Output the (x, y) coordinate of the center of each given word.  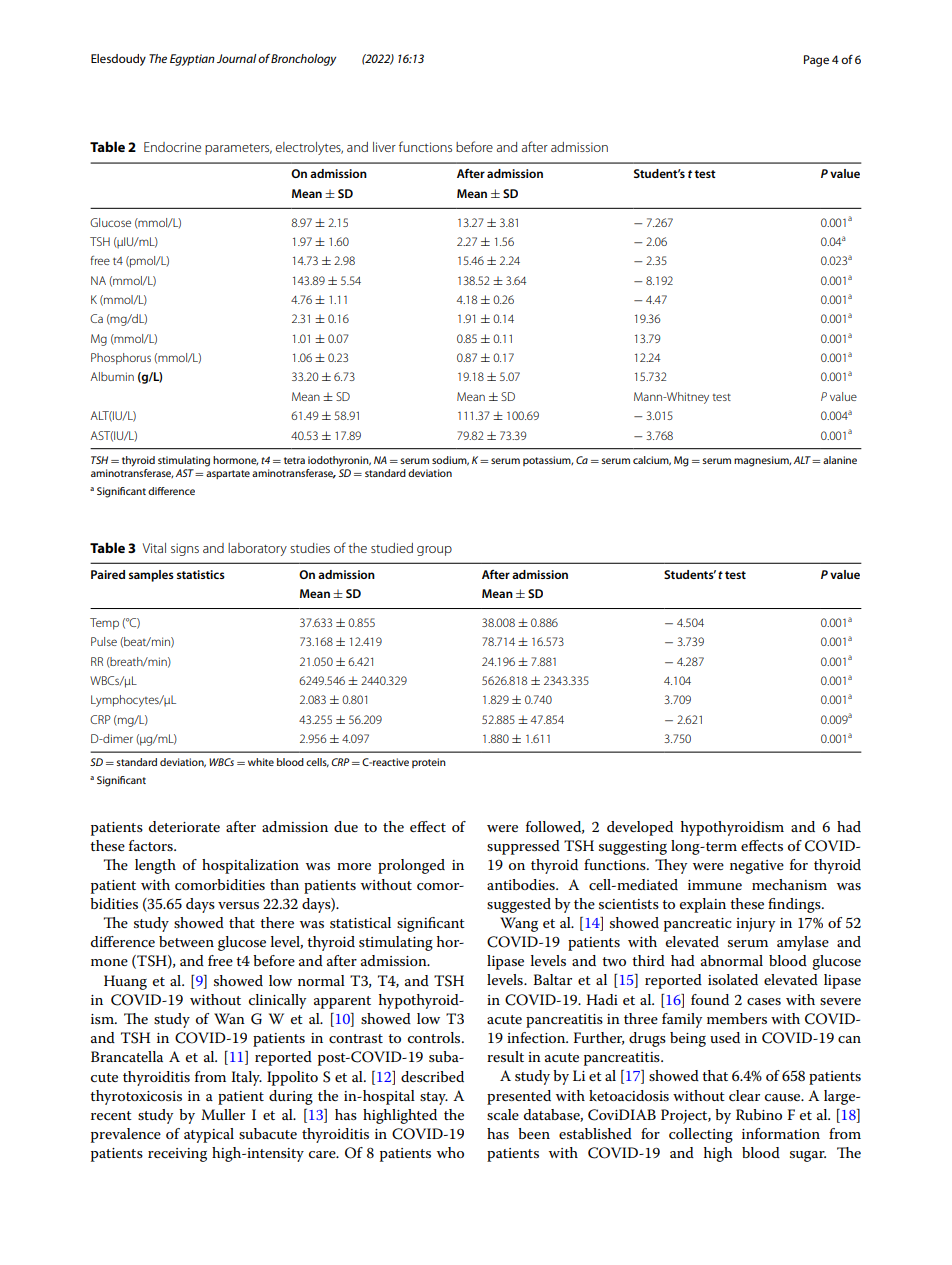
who (450, 1152)
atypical (209, 1135)
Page (816, 61)
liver (384, 147)
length (155, 866)
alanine (840, 460)
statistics (201, 574)
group (434, 551)
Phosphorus (121, 359)
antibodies (522, 884)
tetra (294, 460)
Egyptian (192, 60)
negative (757, 867)
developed (640, 828)
